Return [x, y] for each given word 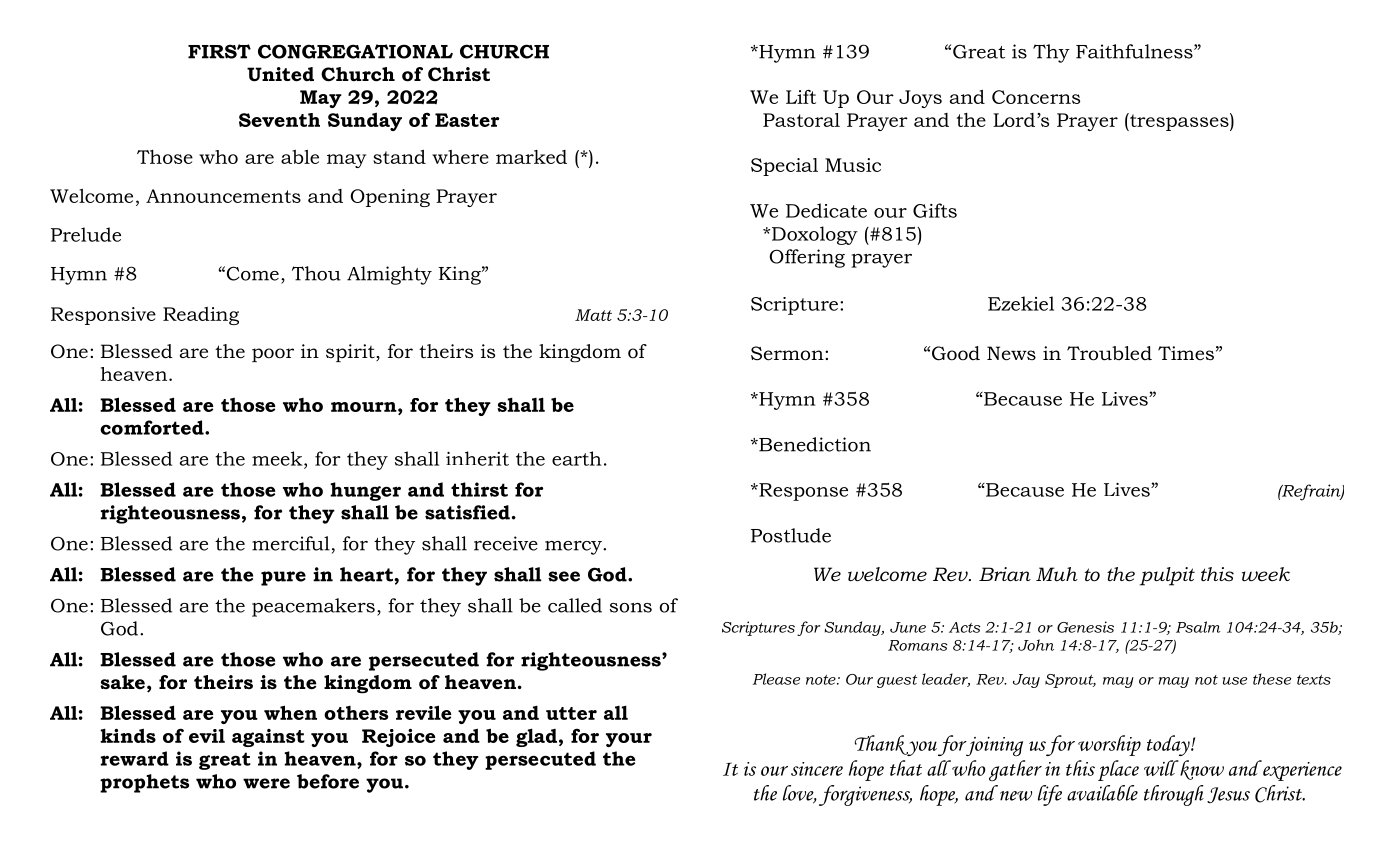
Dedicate [826, 210]
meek [278, 458]
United [280, 74]
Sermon [788, 353]
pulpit [1167, 576]
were [266, 783]
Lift [801, 97]
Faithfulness [1135, 51]
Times [1186, 353]
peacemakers [313, 607]
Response [802, 492]
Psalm [1198, 627]
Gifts [935, 210]
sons [631, 608]
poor [273, 355]
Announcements [223, 196]
